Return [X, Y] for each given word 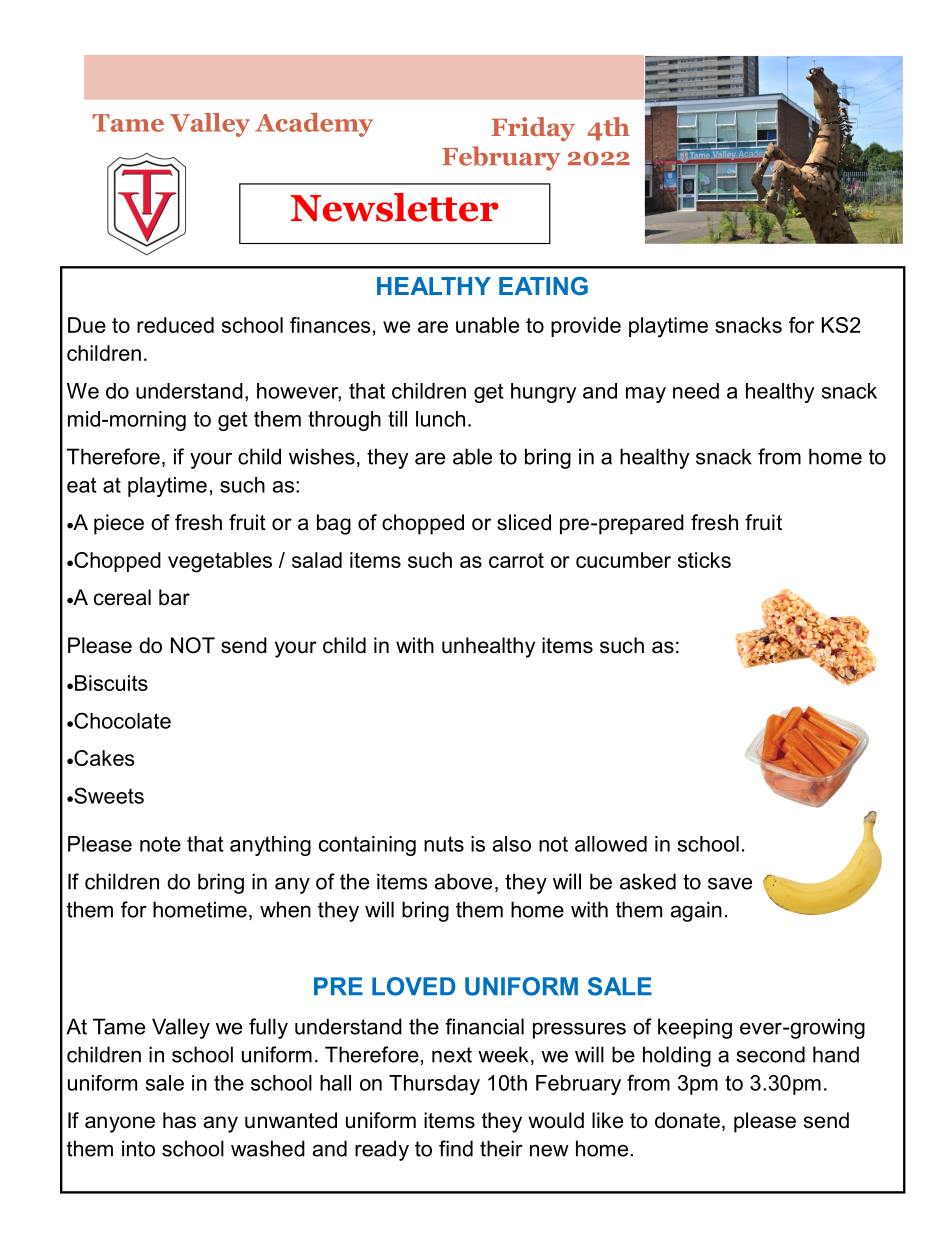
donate [687, 1120]
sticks [704, 560]
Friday [533, 129]
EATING [543, 286]
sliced [524, 522]
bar [174, 597]
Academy [314, 124]
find [456, 1148]
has [179, 1120]
